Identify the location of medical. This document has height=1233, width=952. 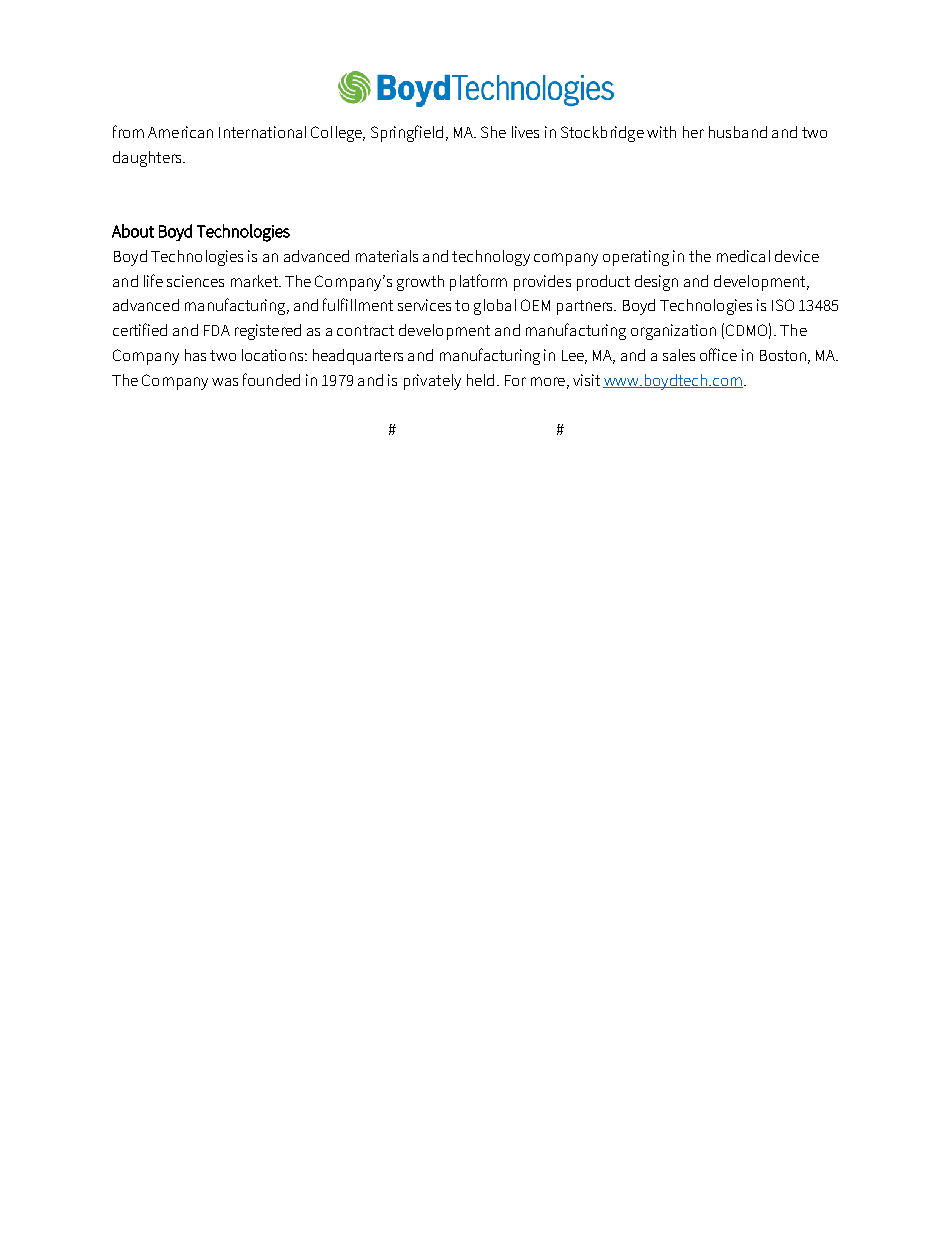
(743, 256).
